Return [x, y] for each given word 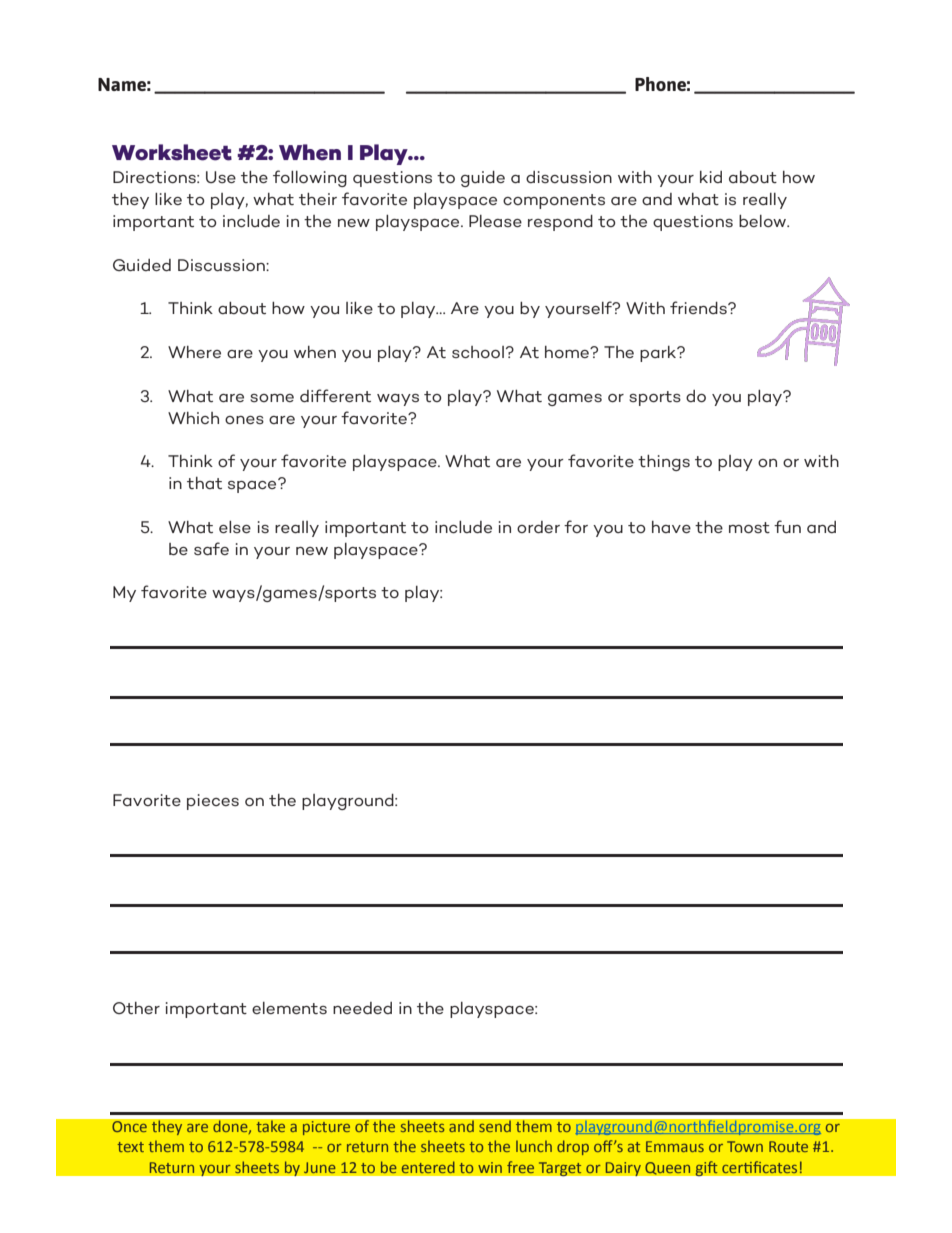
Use [221, 177]
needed [362, 1008]
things [664, 463]
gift [706, 1168]
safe [211, 548]
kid [711, 177]
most [749, 527]
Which [193, 418]
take [271, 1126]
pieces [213, 802]
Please [495, 221]
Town [745, 1146]
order [538, 527]
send [495, 1126]
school [478, 352]
